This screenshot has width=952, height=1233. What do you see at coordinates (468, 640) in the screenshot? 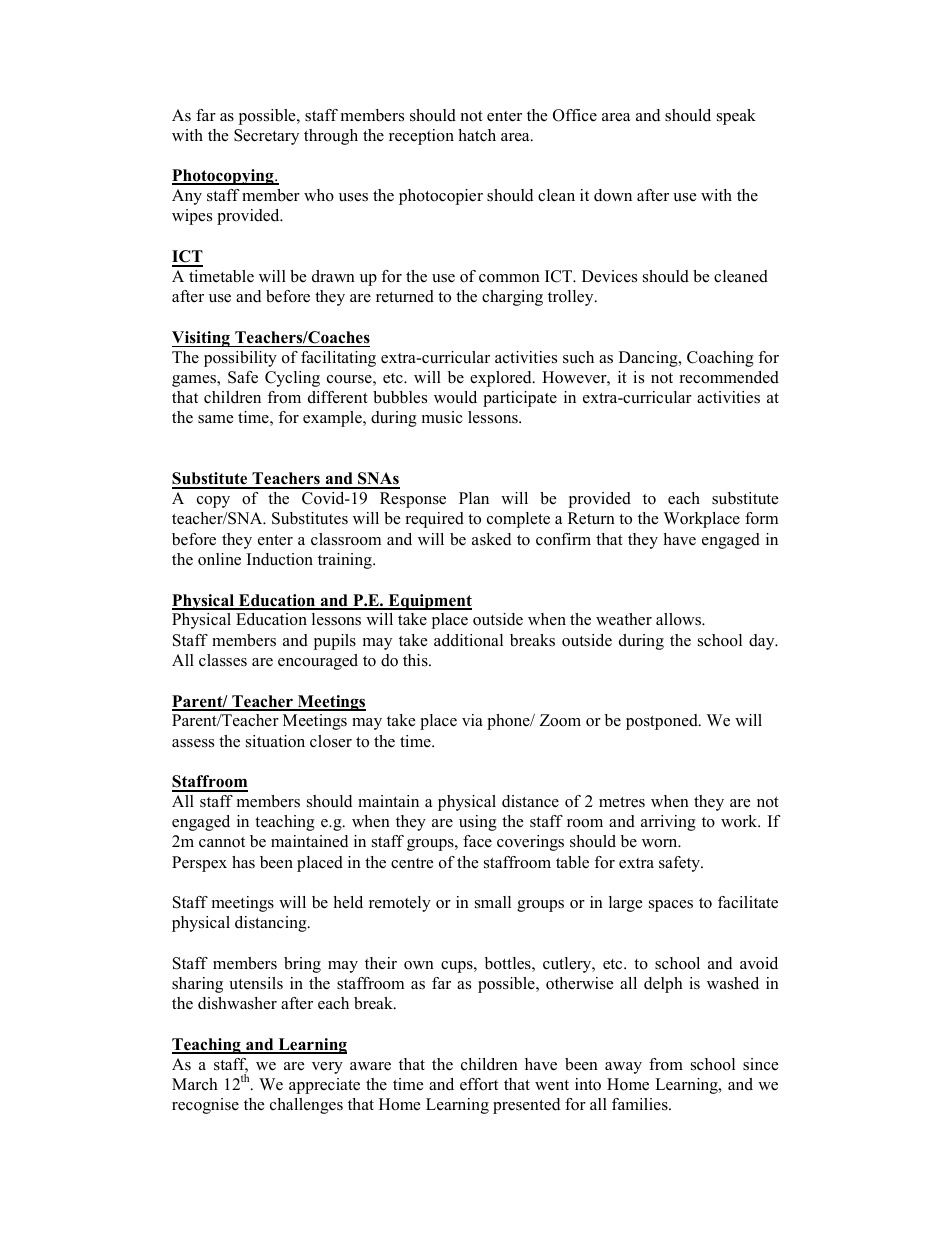
I see `additional` at bounding box center [468, 640].
